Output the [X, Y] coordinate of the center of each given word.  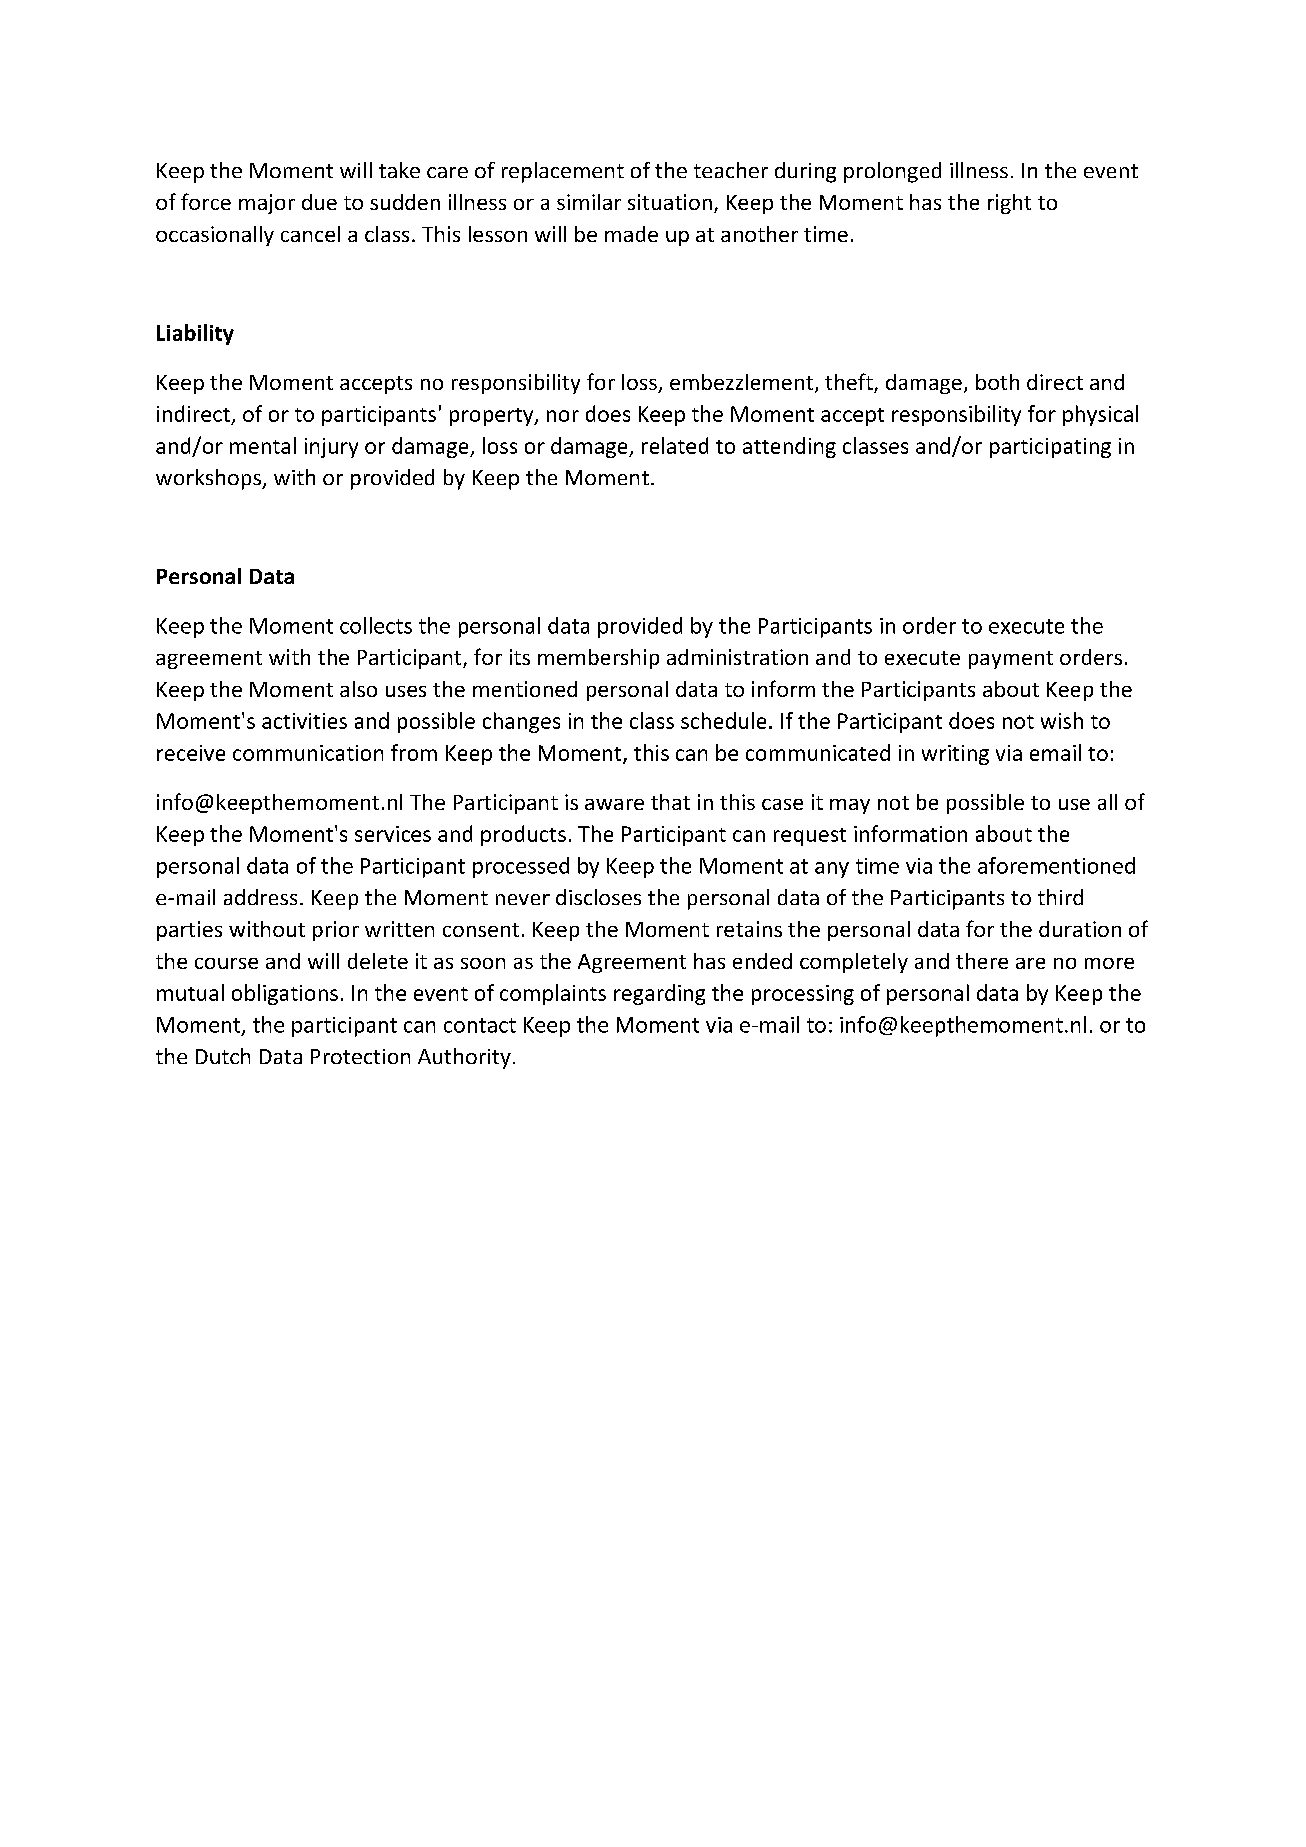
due [319, 202]
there [982, 961]
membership [598, 659]
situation [670, 202]
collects [376, 625]
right [1009, 204]
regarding [659, 994]
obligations [285, 994]
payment [1011, 660]
